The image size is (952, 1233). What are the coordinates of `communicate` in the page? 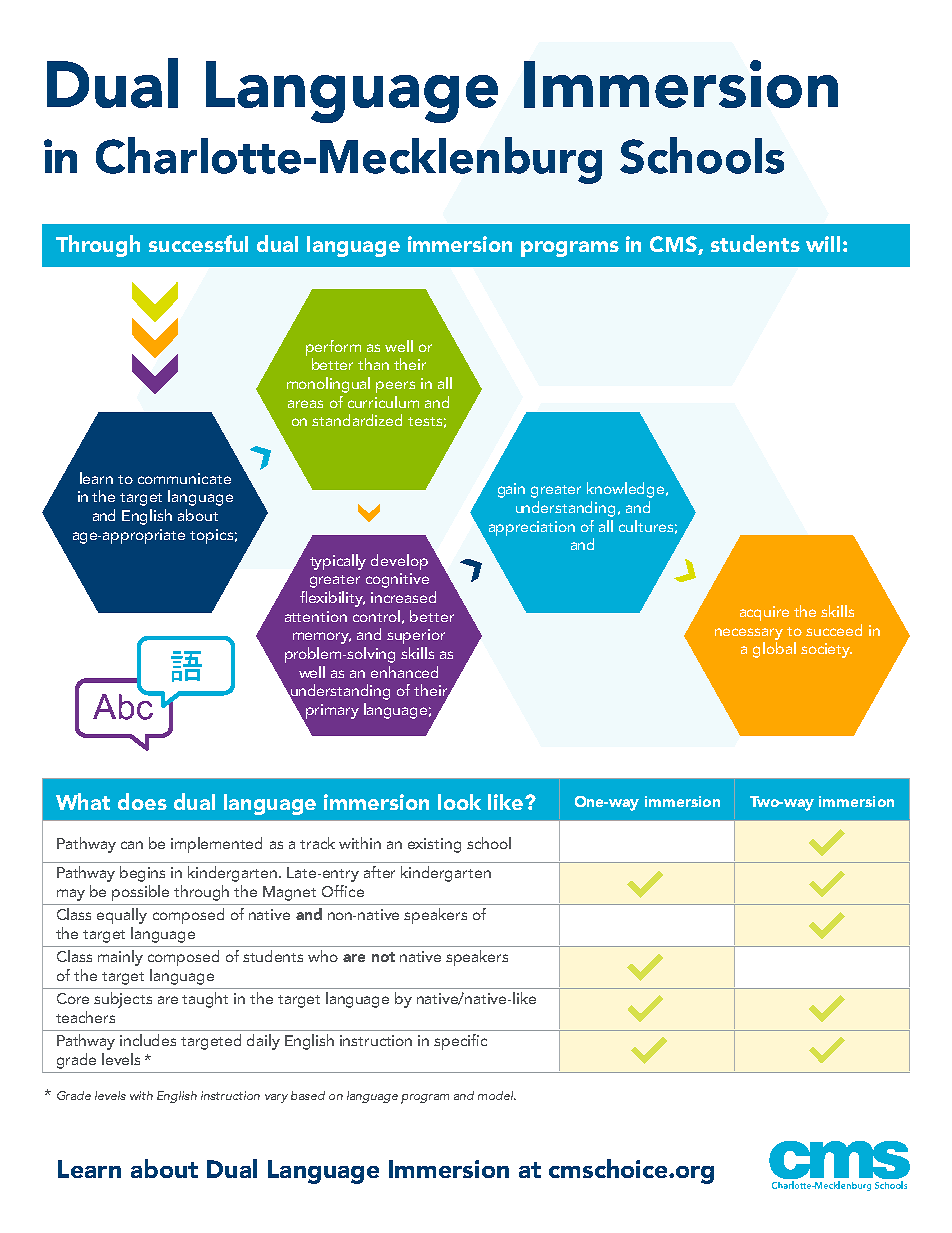 It's located at (184, 478).
